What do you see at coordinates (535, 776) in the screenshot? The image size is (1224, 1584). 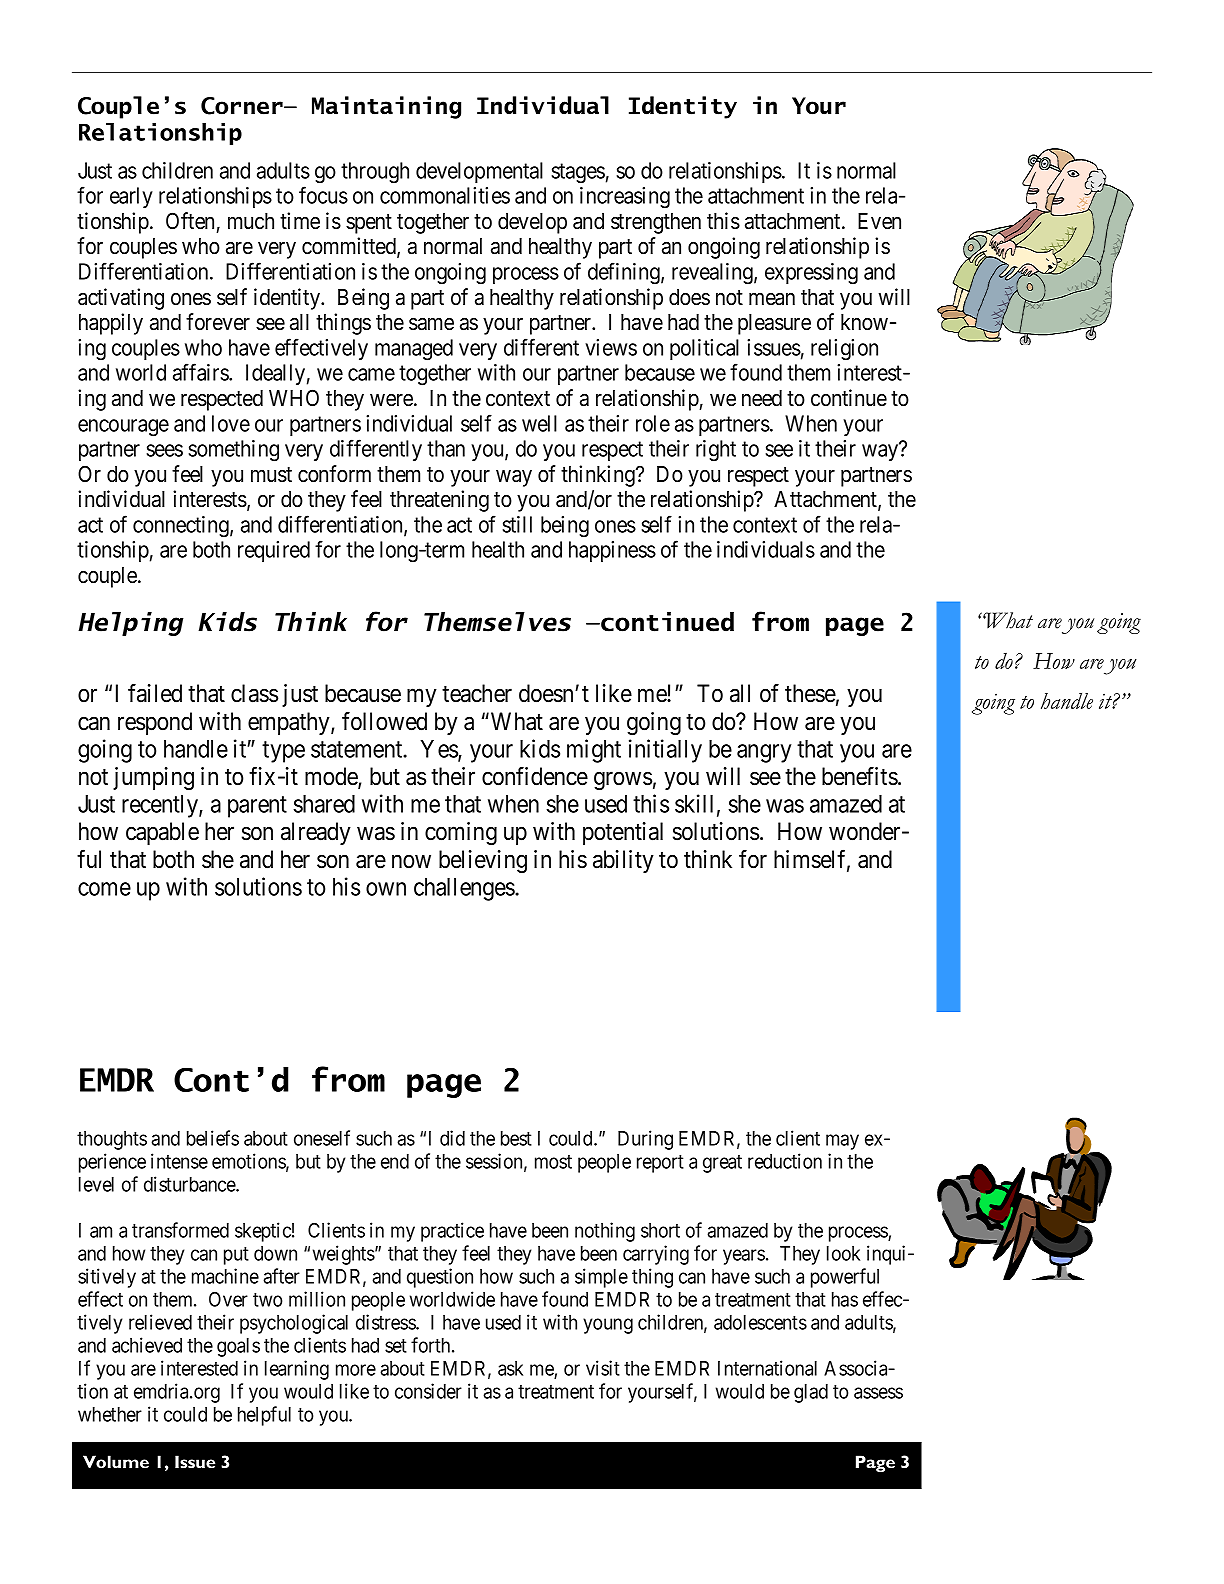 I see `confidence` at bounding box center [535, 776].
